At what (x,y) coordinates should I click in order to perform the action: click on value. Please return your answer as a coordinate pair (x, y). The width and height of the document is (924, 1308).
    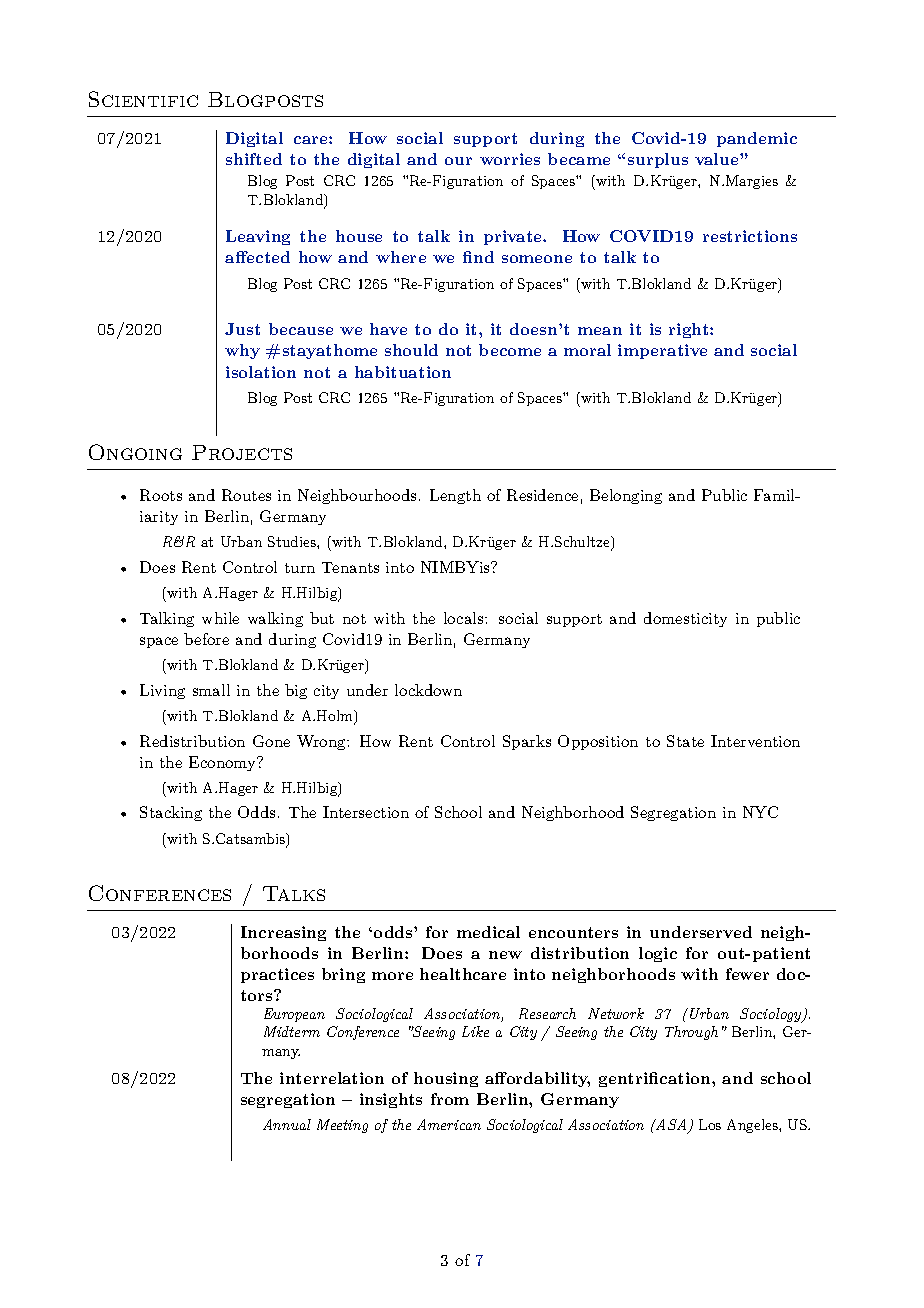
    Looking at the image, I should click on (718, 159).
